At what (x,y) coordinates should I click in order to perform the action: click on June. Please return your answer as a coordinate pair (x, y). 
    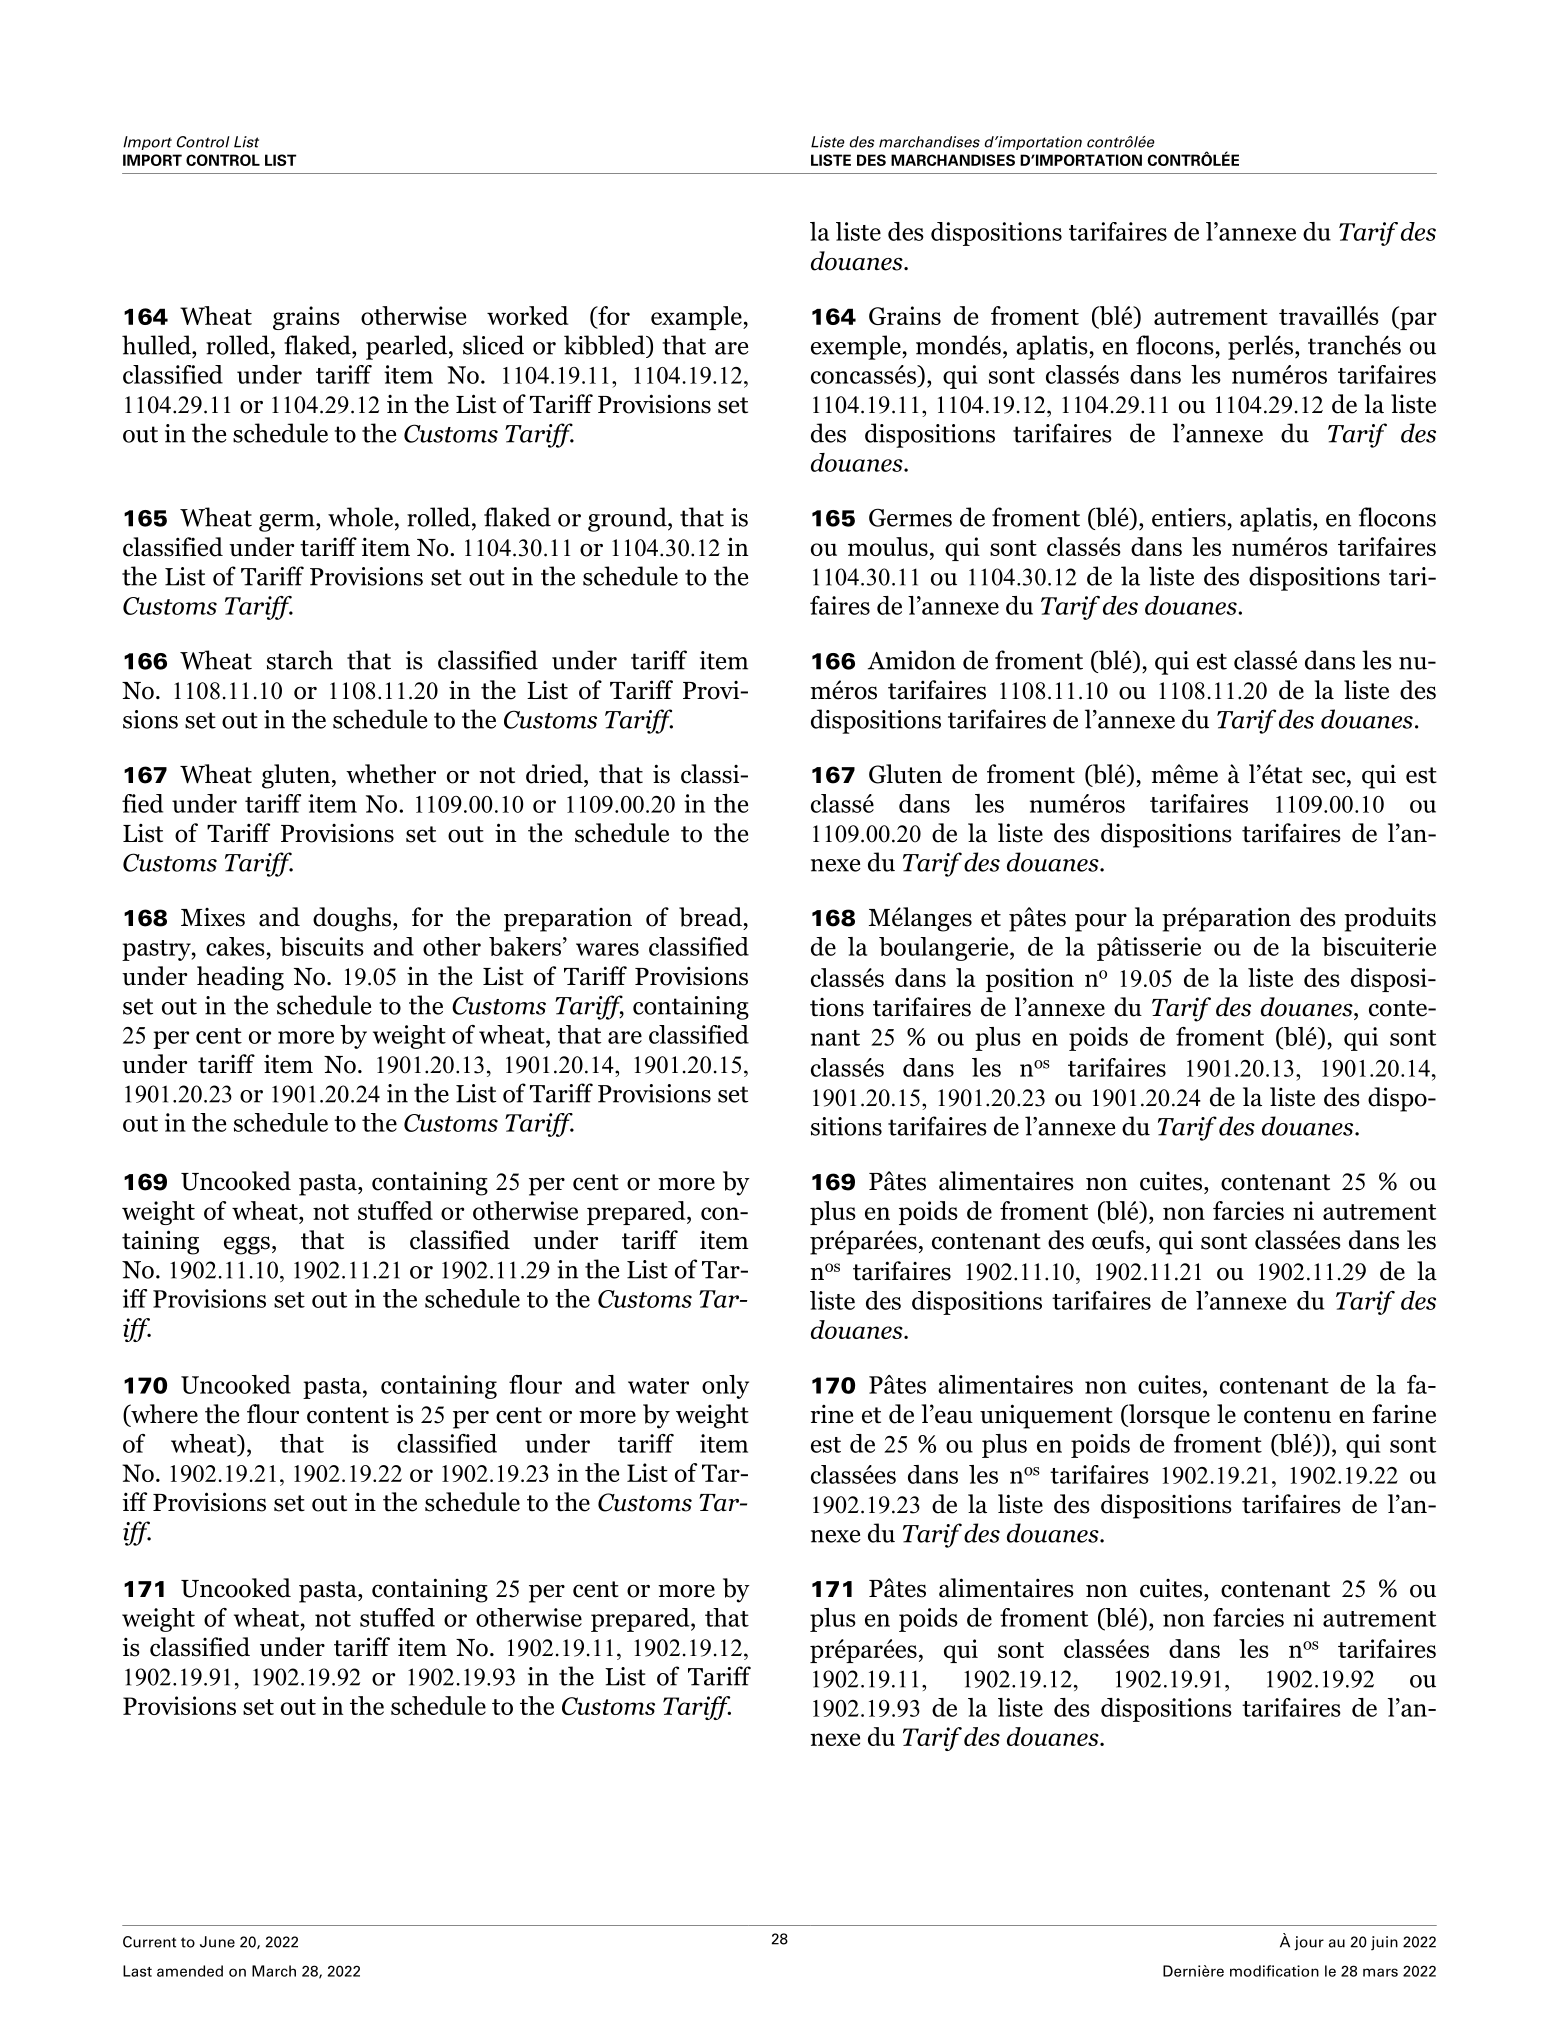
    Looking at the image, I should click on (217, 1942).
